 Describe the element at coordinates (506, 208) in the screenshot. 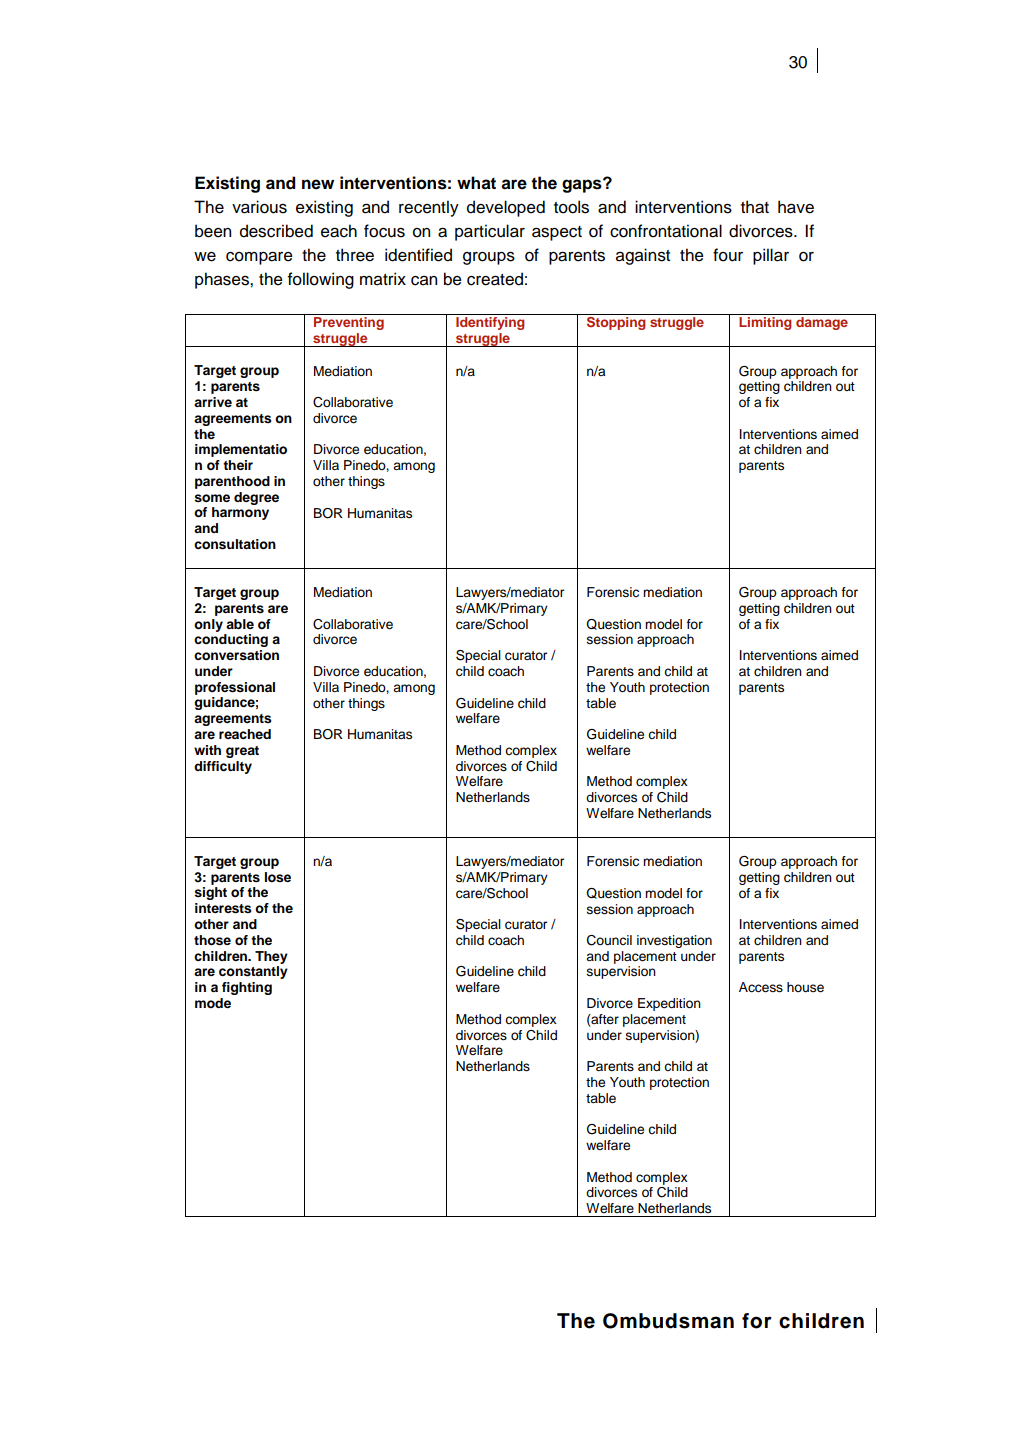

I see `developed` at that location.
